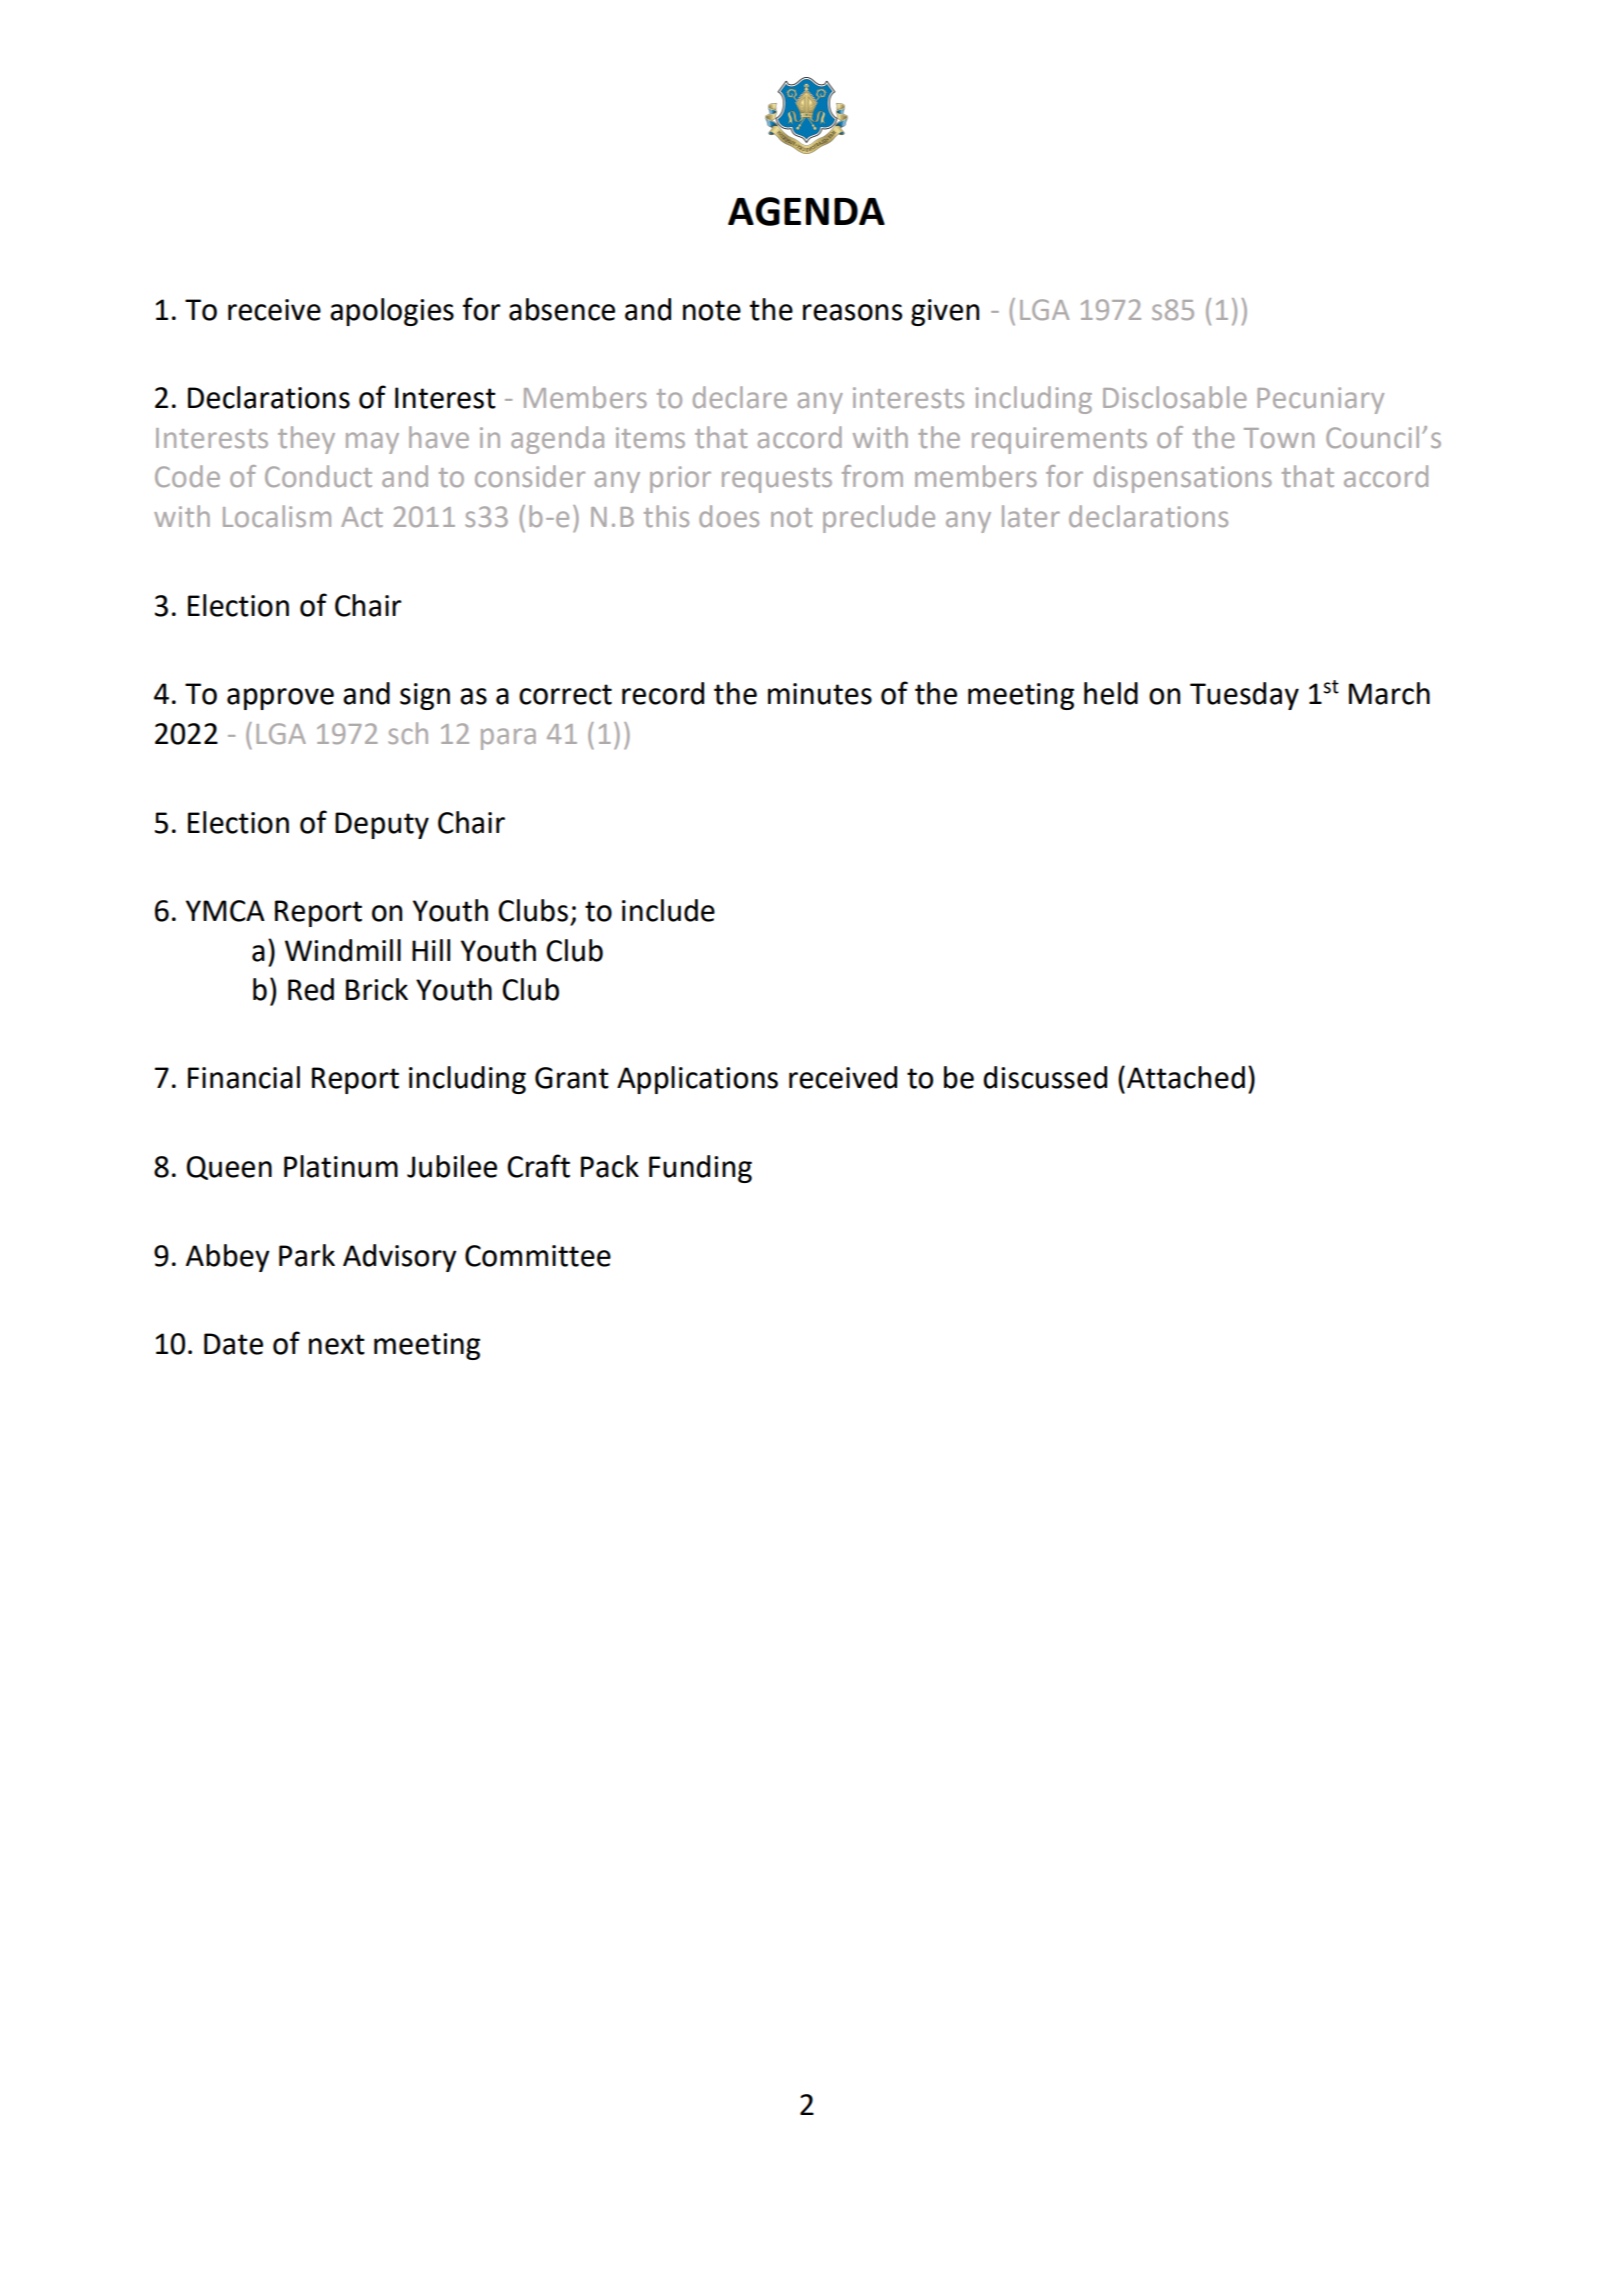 This image has height=2281, width=1614. I want to click on Pecuniary, so click(1320, 400).
